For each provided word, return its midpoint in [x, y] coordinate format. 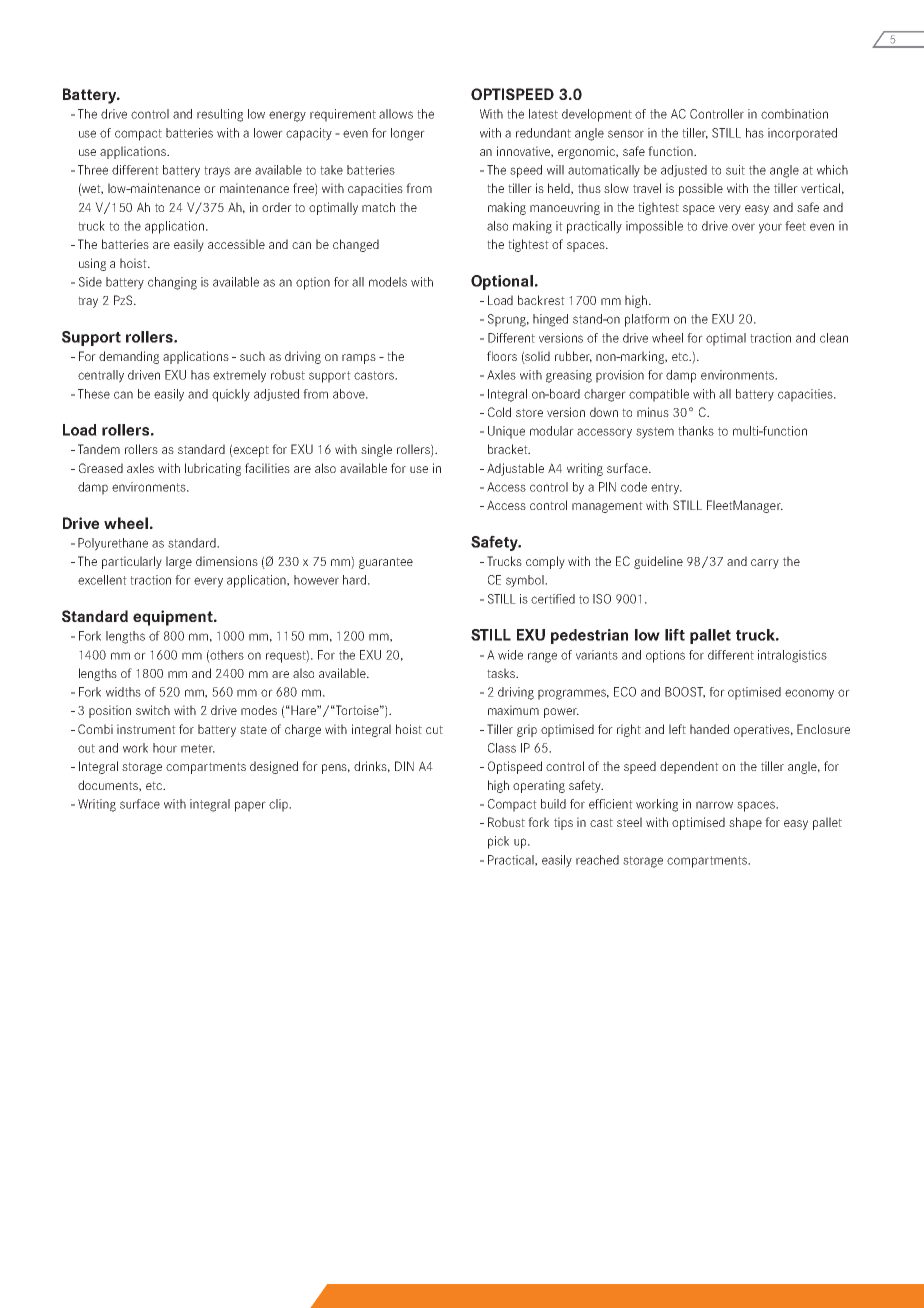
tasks [502, 673]
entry [666, 489]
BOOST [685, 692]
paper [250, 806]
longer [408, 134]
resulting [220, 115]
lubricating [213, 469]
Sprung [508, 320]
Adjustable [515, 469]
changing [172, 283]
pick [498, 842]
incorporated [802, 134]
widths [123, 692]
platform [647, 320]
